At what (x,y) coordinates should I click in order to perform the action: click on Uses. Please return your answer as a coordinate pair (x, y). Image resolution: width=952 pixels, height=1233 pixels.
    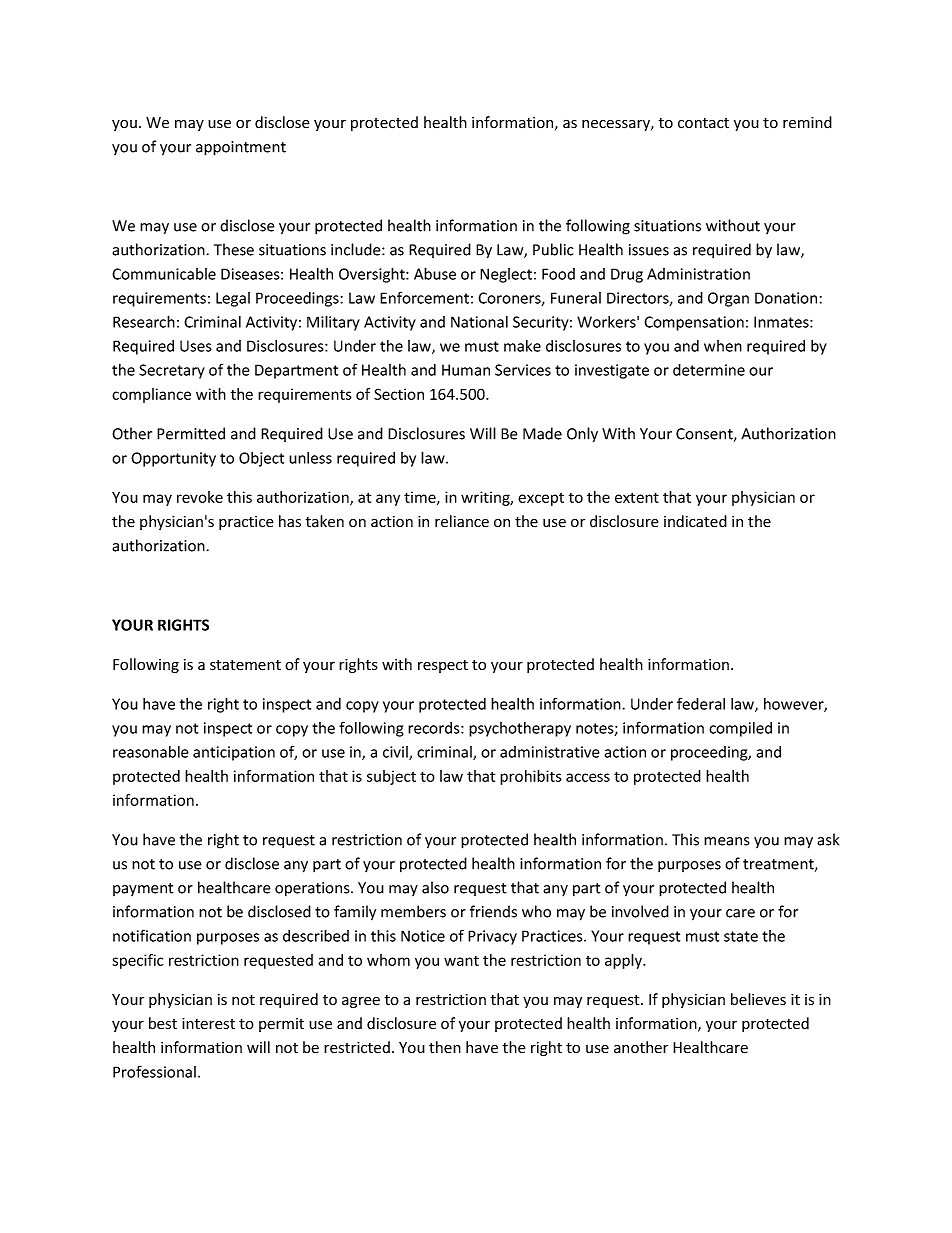
    Looking at the image, I should click on (196, 346).
